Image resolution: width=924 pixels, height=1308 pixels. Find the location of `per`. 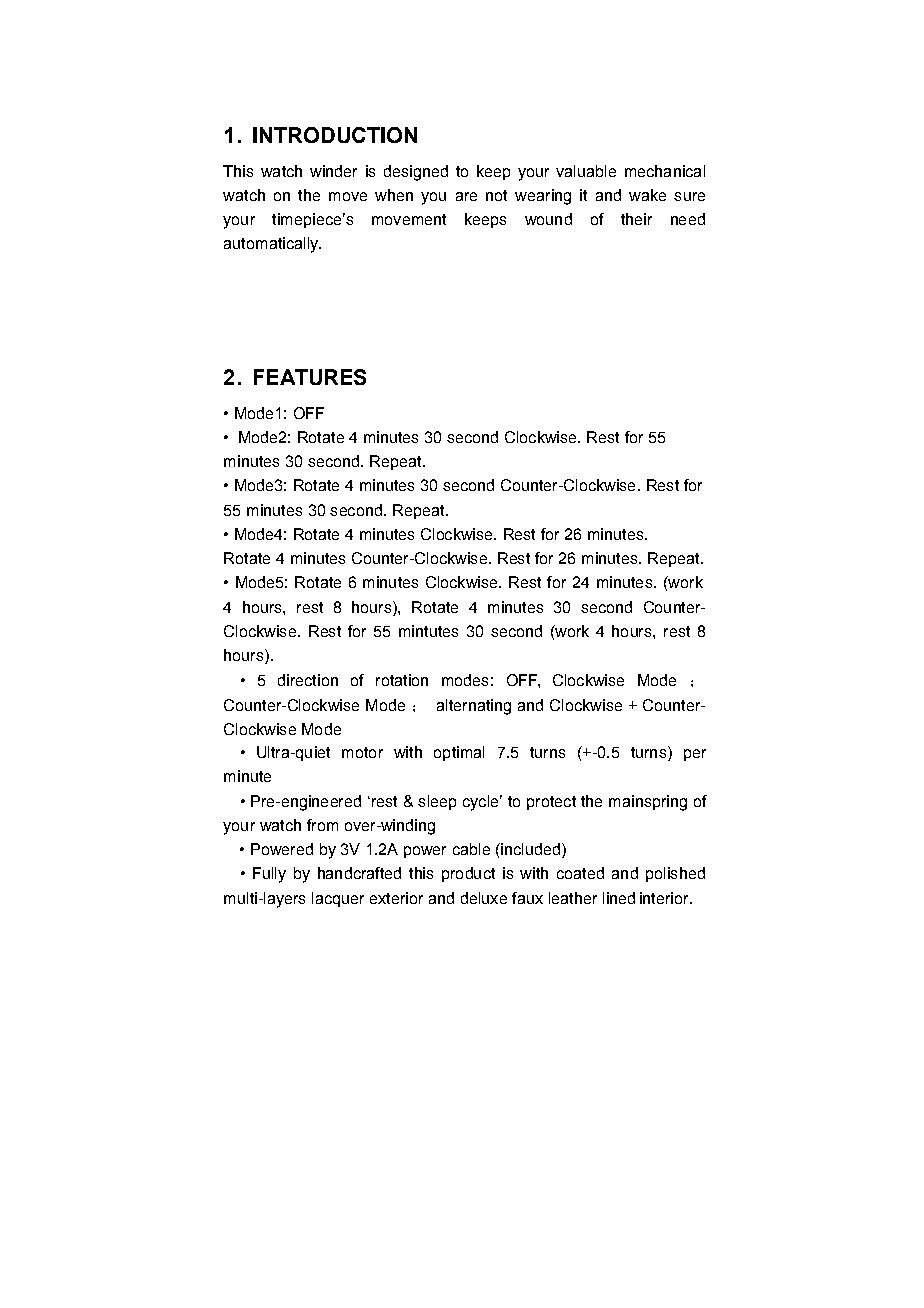

per is located at coordinates (695, 755).
